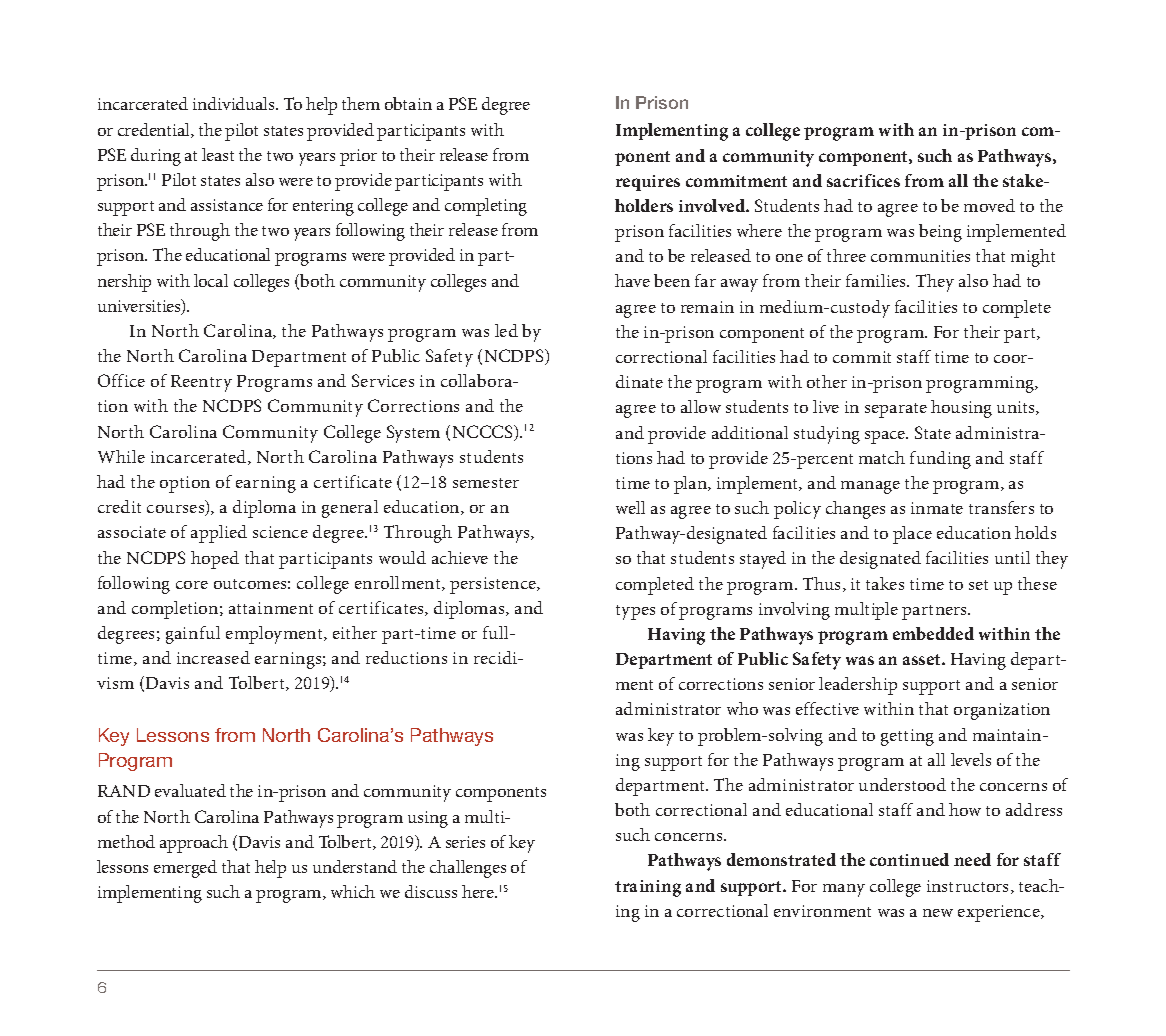  I want to click on families, so click(877, 280).
